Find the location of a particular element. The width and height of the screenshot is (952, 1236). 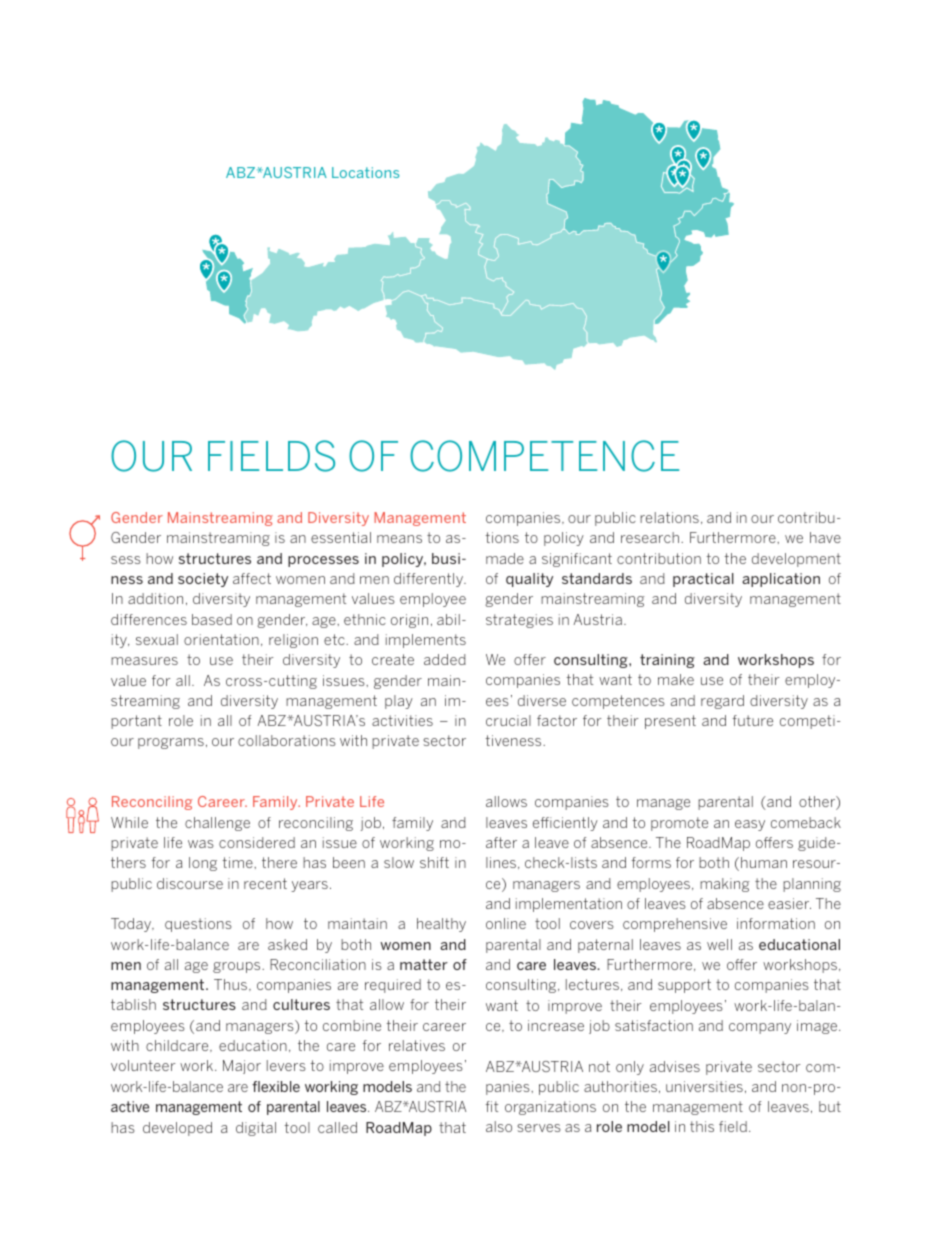

development is located at coordinates (796, 560).
